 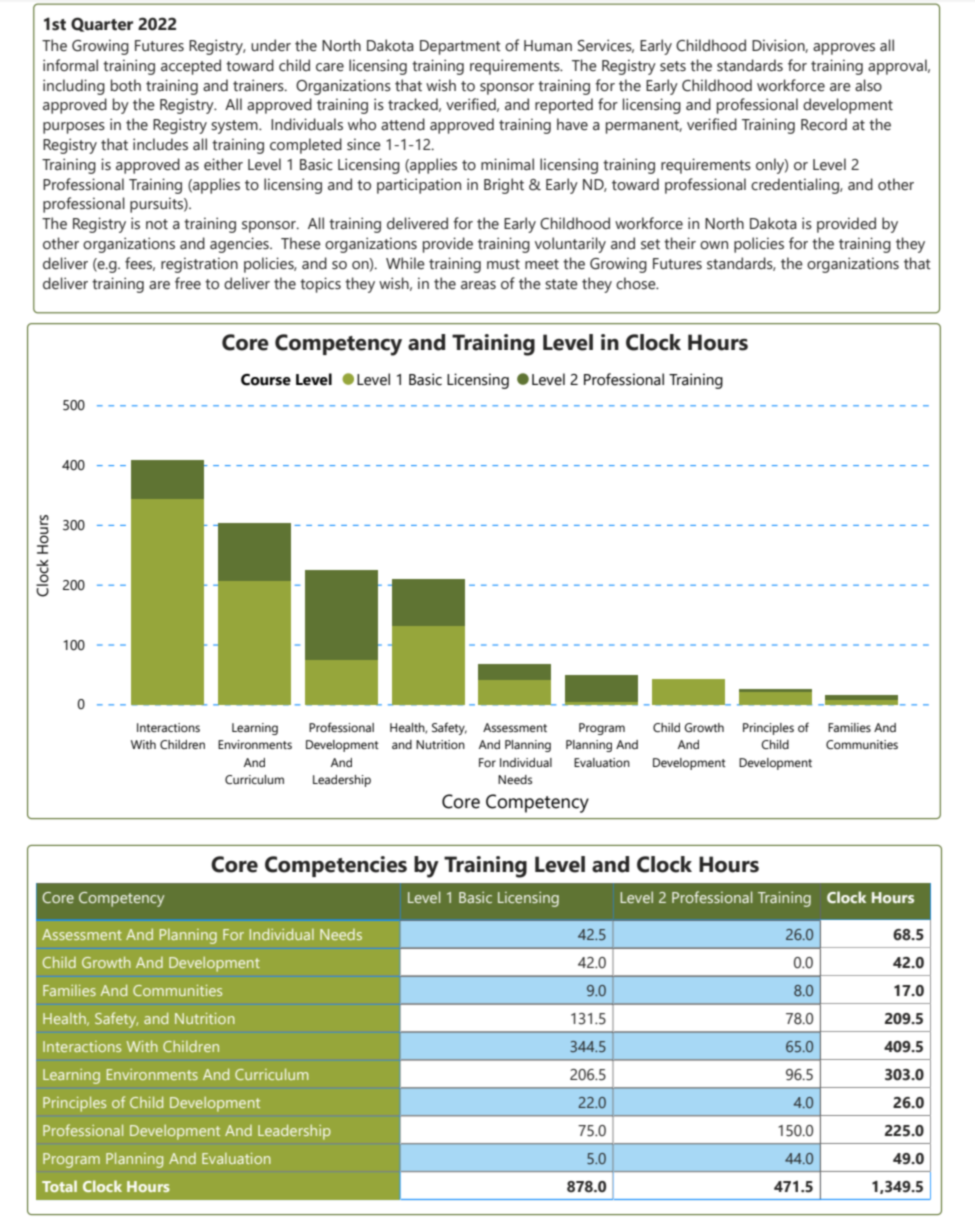 I want to click on Competencies, so click(x=336, y=866).
